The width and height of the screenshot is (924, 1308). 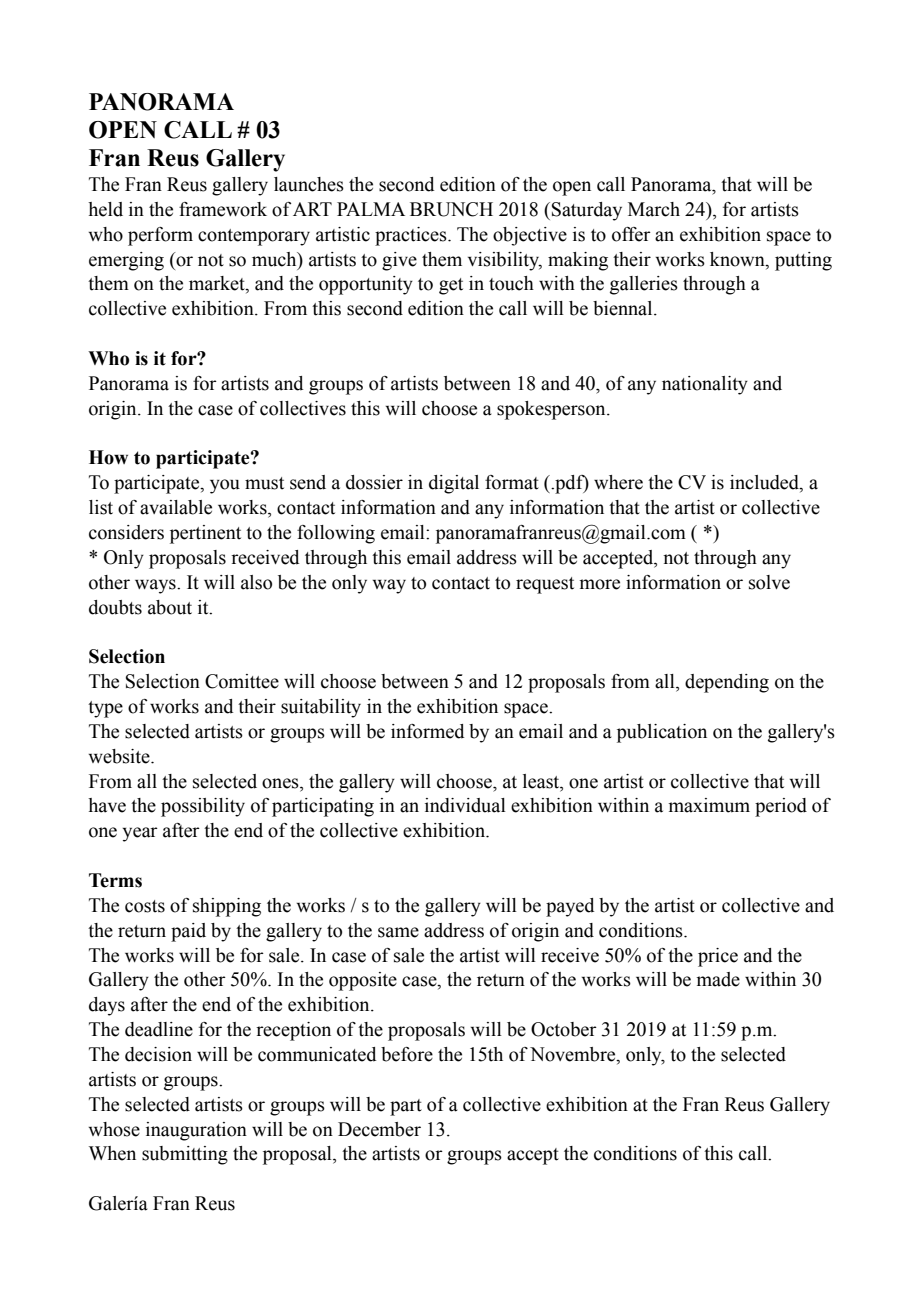 What do you see at coordinates (574, 1055) in the screenshot?
I see `Novembre` at bounding box center [574, 1055].
